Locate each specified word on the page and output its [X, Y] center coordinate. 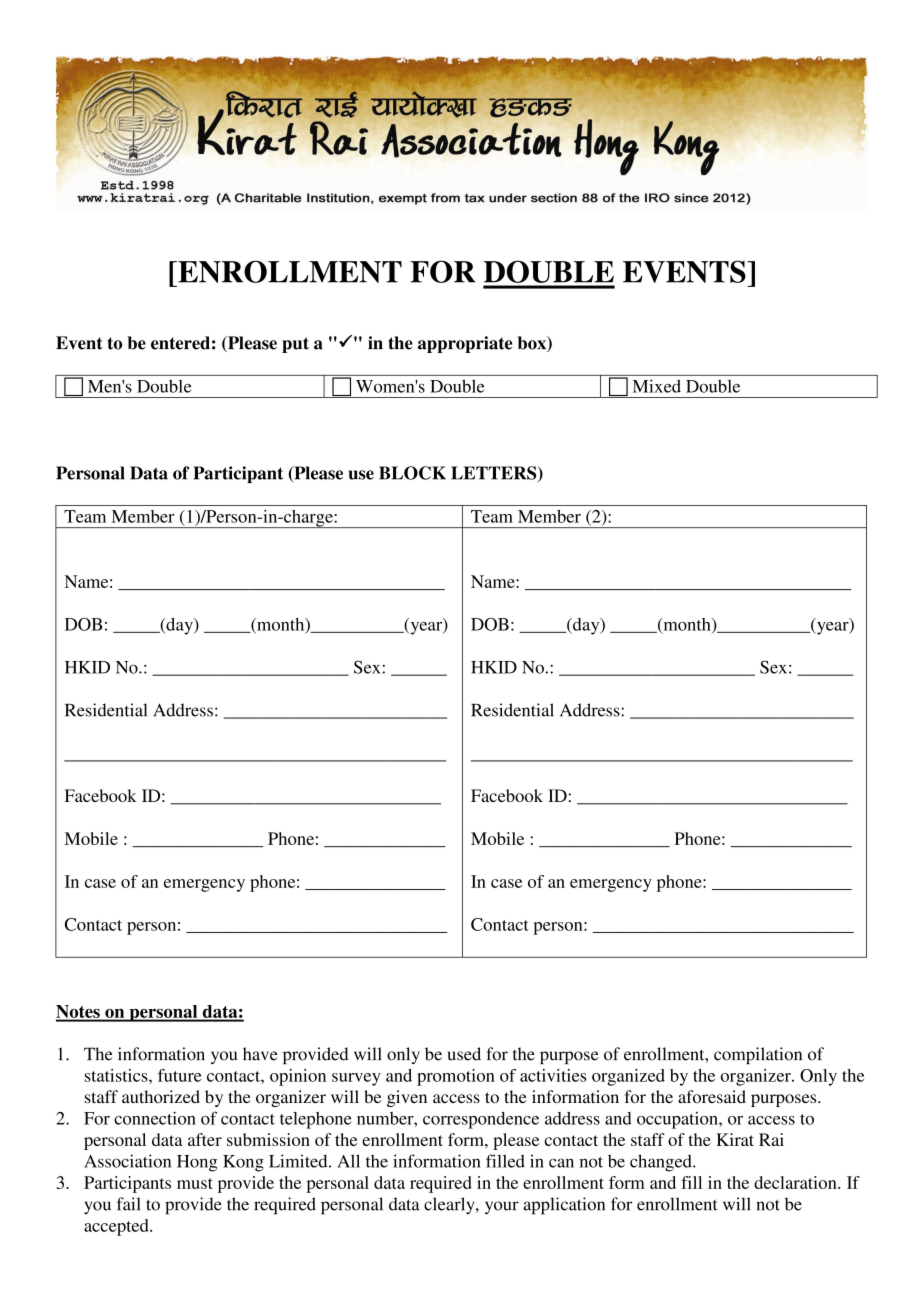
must [195, 1183]
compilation [758, 1055]
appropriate [465, 344]
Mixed [657, 386]
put [295, 345]
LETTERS [495, 474]
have [260, 1054]
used [464, 1054]
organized [628, 1077]
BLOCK [412, 473]
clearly [450, 1205]
